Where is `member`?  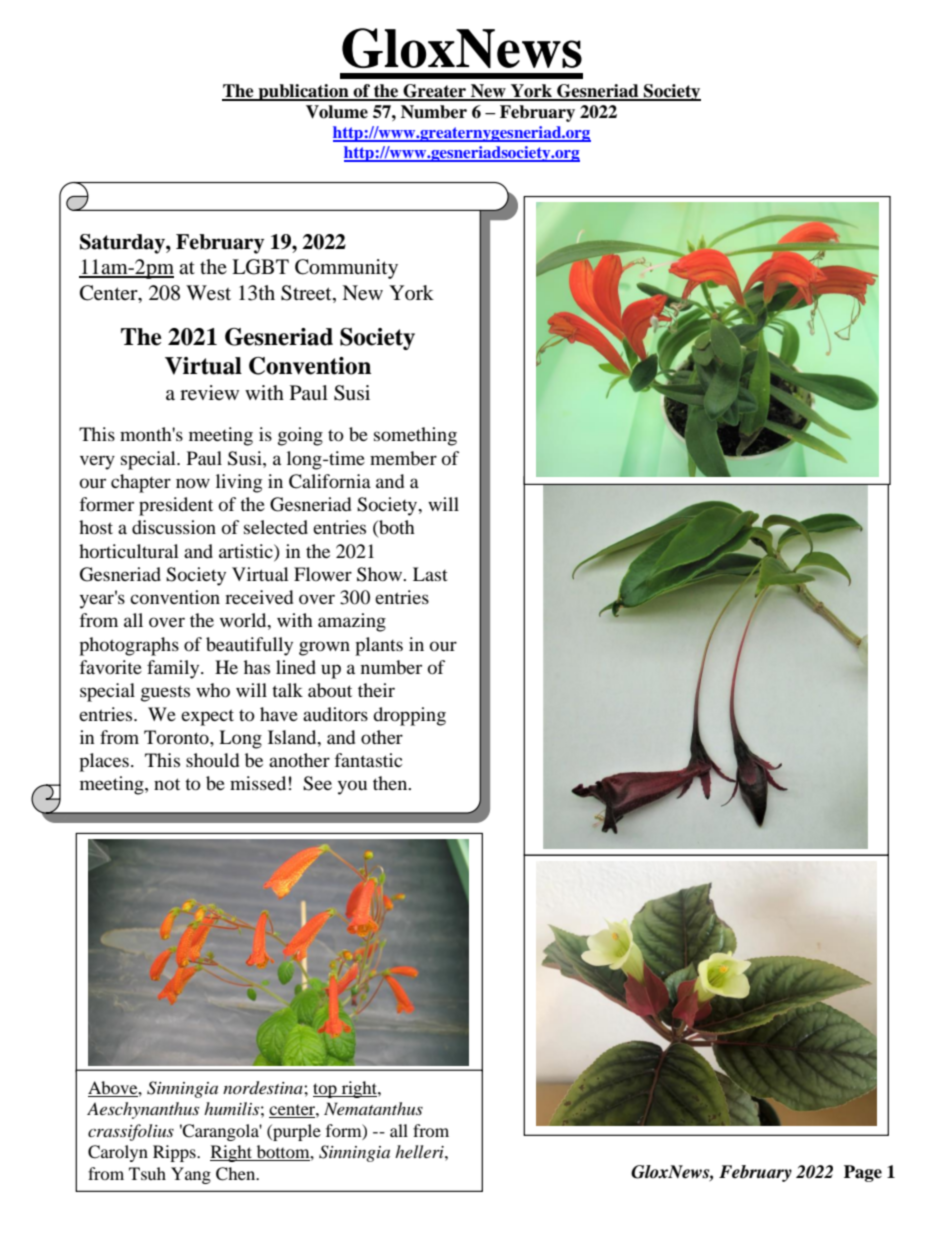 member is located at coordinates (403, 458).
